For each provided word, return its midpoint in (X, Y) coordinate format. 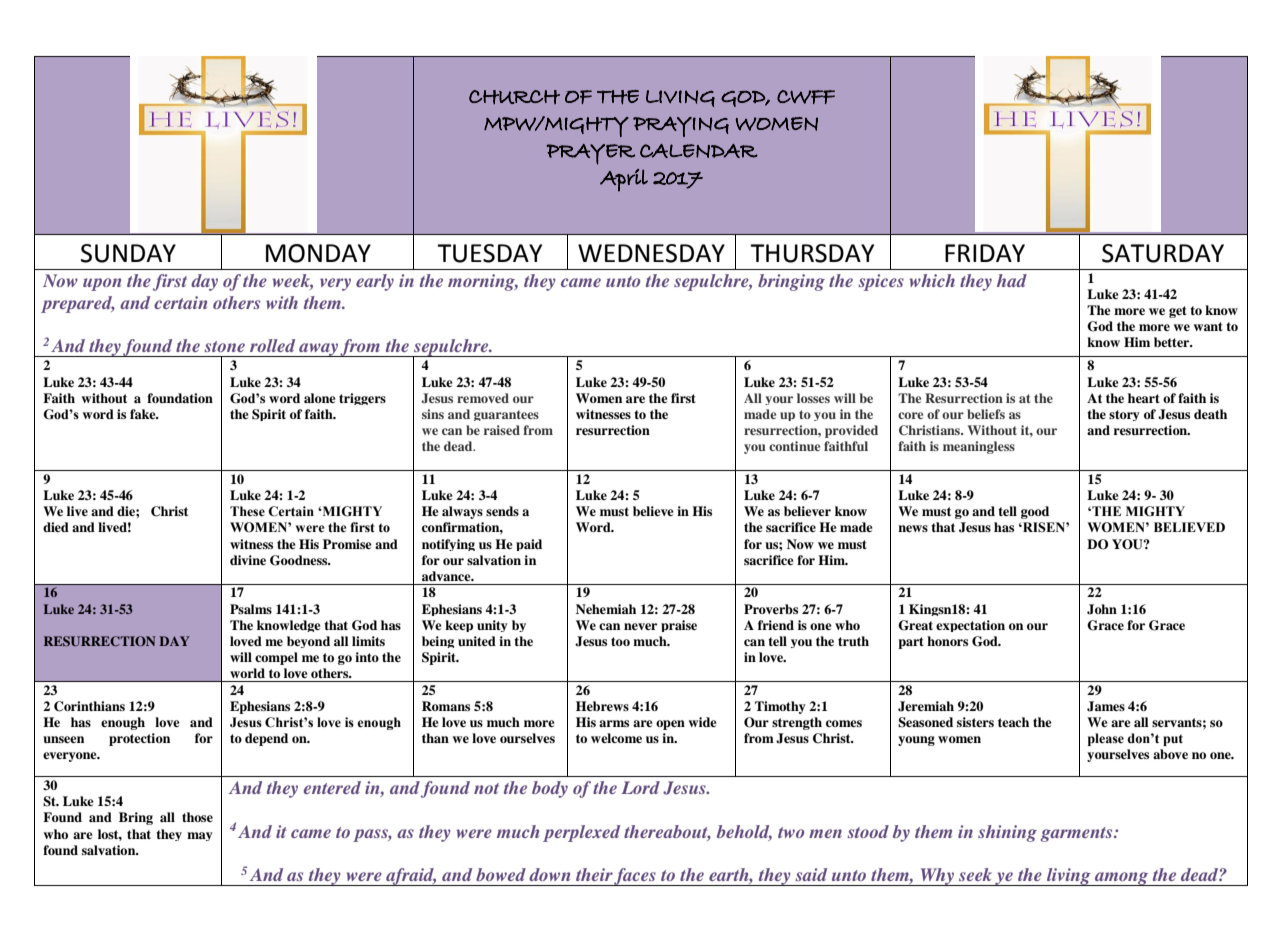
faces (635, 877)
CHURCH (514, 97)
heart (1144, 398)
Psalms (251, 609)
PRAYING (681, 126)
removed (483, 398)
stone (224, 346)
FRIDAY (985, 253)
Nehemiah (606, 609)
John (1102, 609)
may (200, 836)
